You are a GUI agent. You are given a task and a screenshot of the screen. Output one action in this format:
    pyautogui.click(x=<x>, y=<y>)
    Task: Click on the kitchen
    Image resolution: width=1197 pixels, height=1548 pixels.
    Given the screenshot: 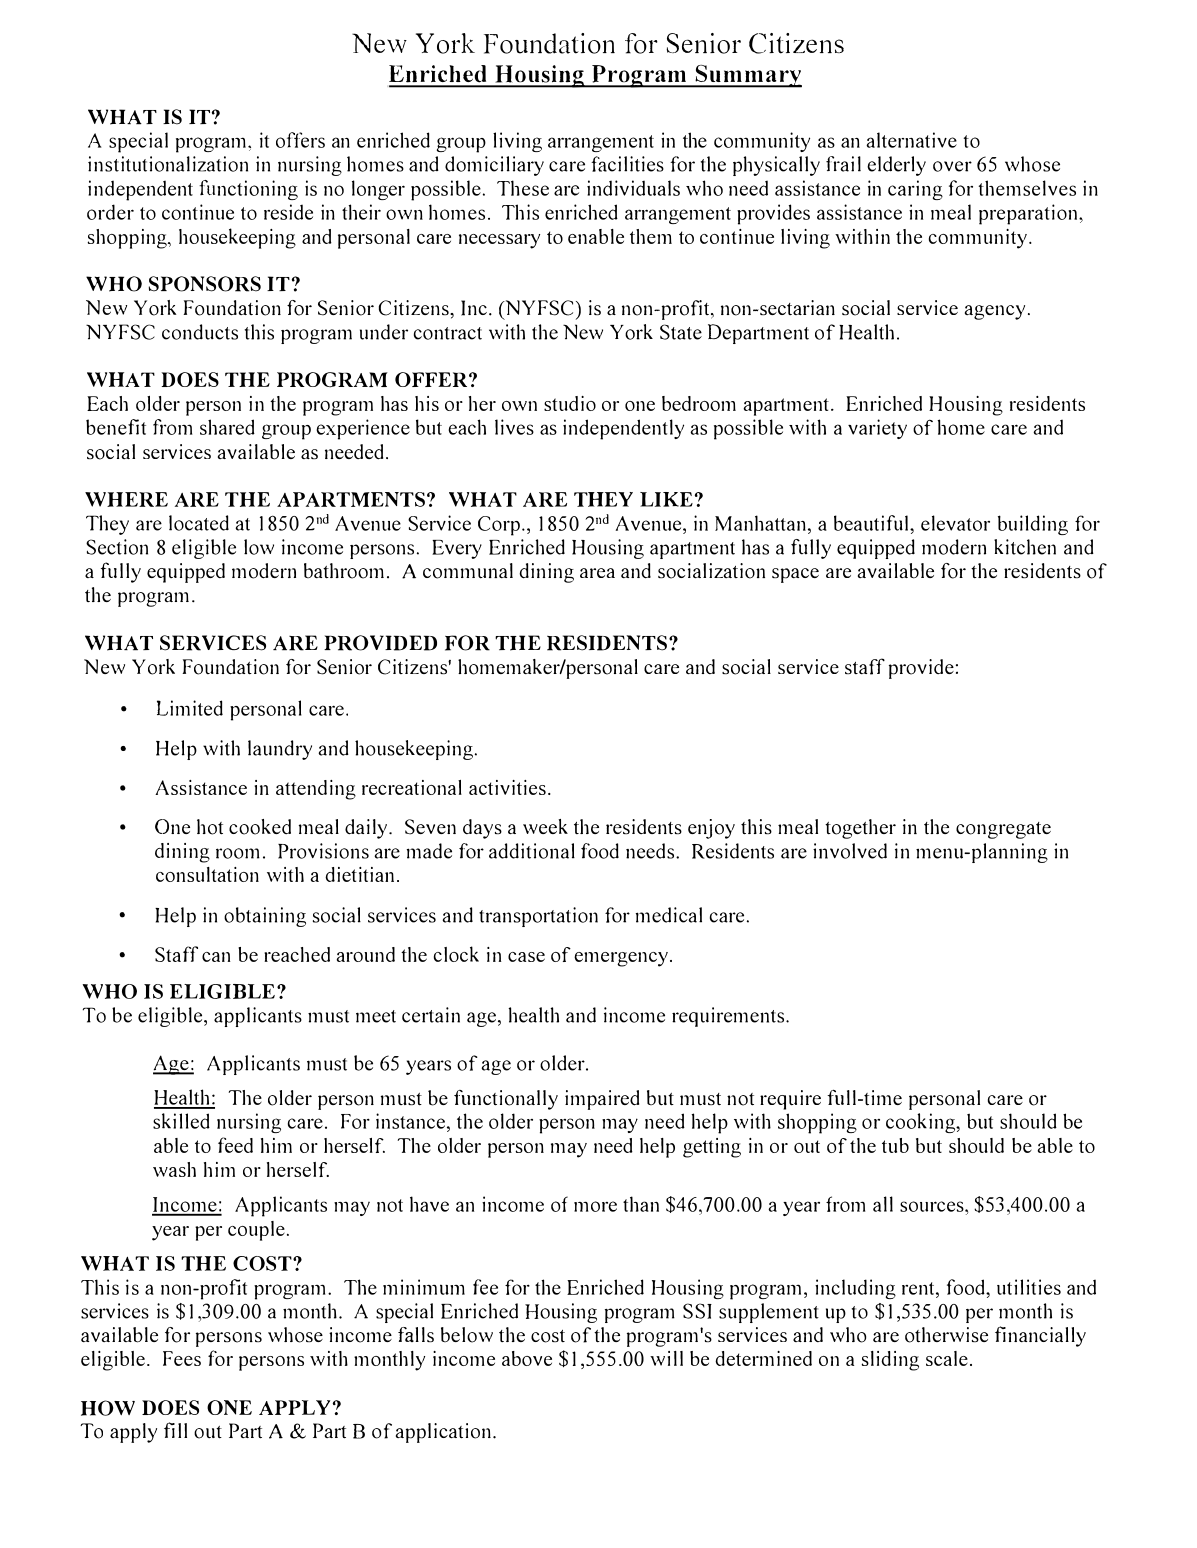 What is the action you would take?
    pyautogui.click(x=1025, y=547)
